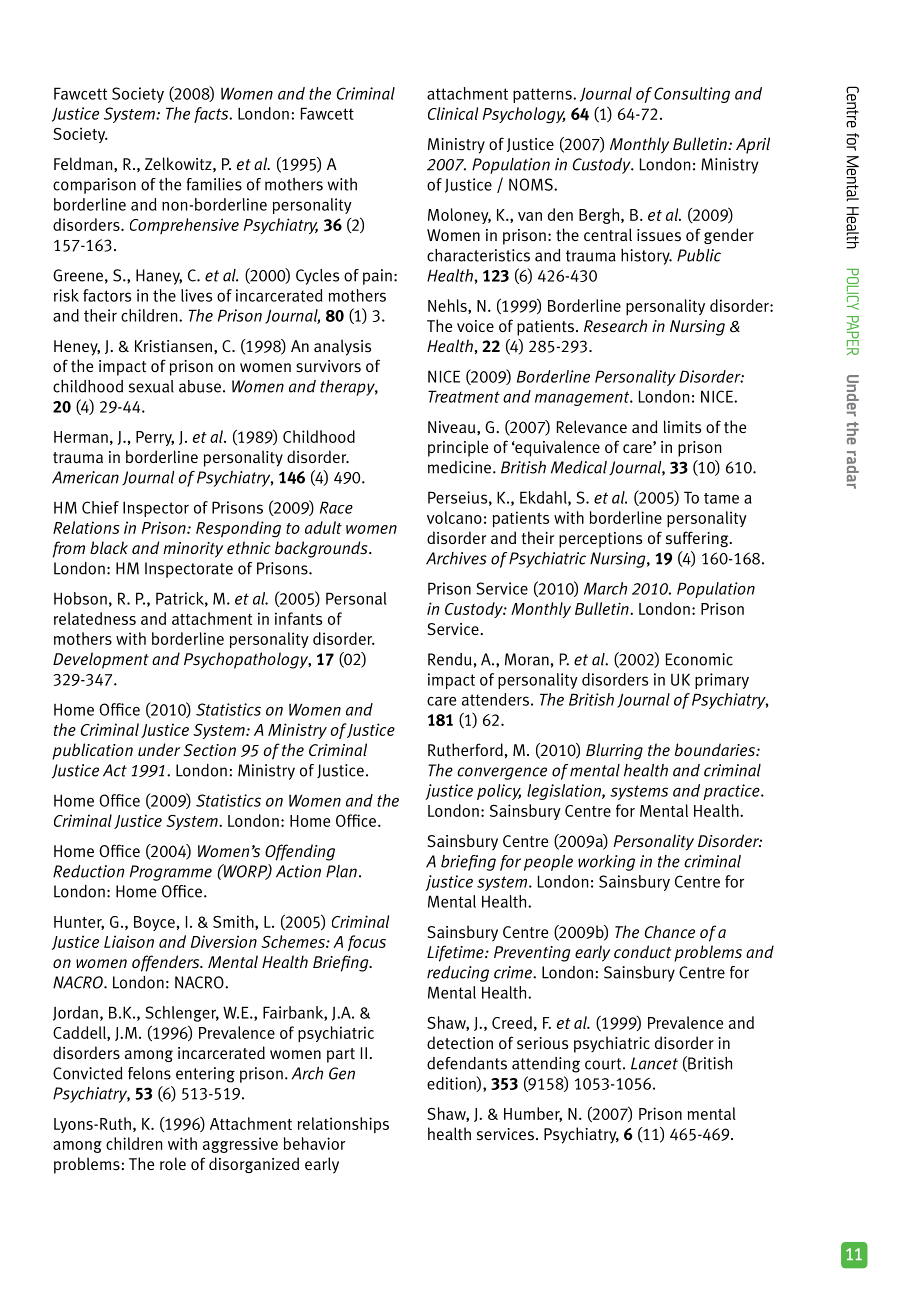  I want to click on facts, so click(212, 115).
